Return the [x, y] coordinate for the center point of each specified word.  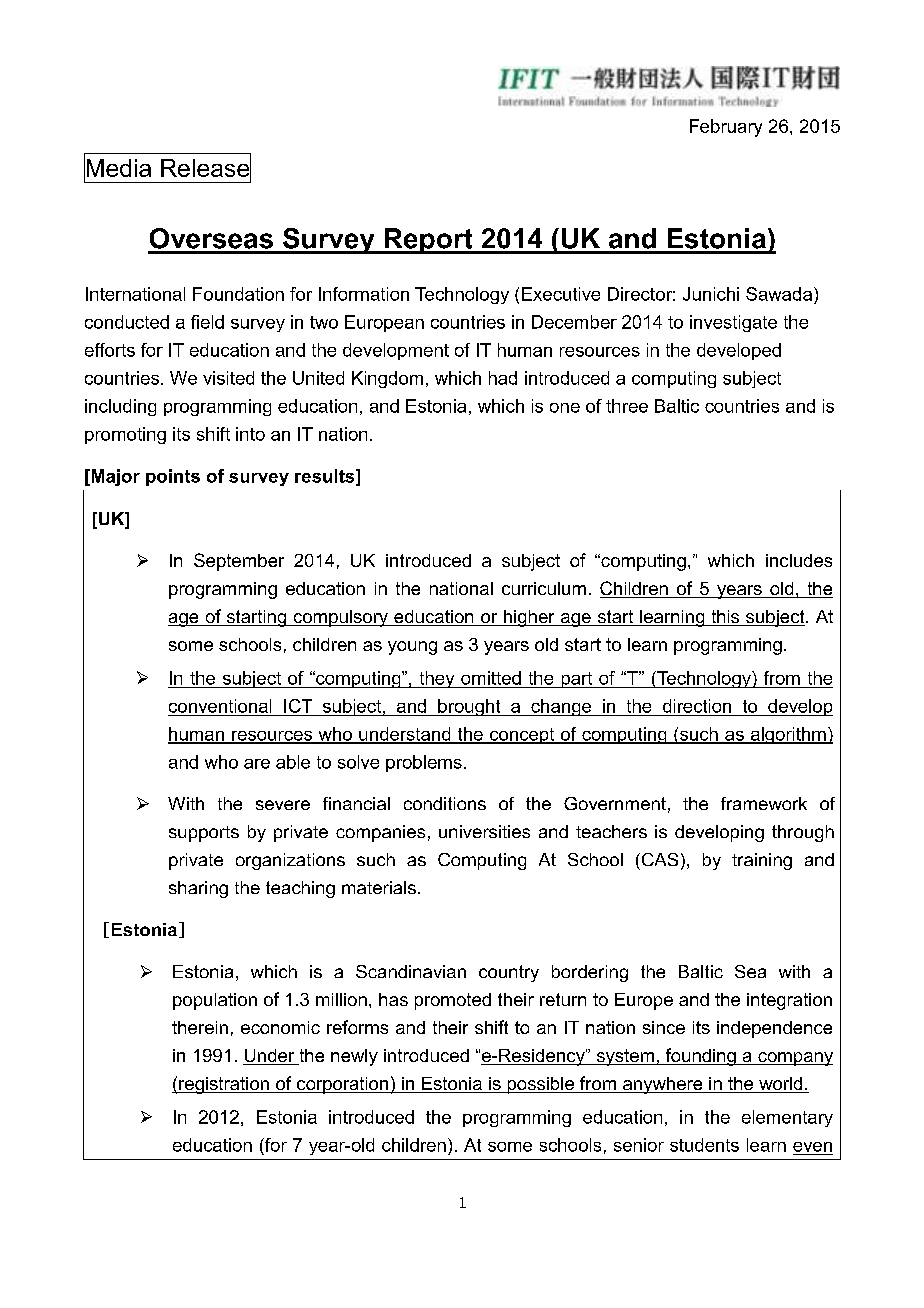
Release [206, 168]
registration [224, 1085]
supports [204, 834]
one [565, 408]
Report [428, 241]
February [726, 128]
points [173, 477]
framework [764, 803]
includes [799, 560]
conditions [445, 803]
